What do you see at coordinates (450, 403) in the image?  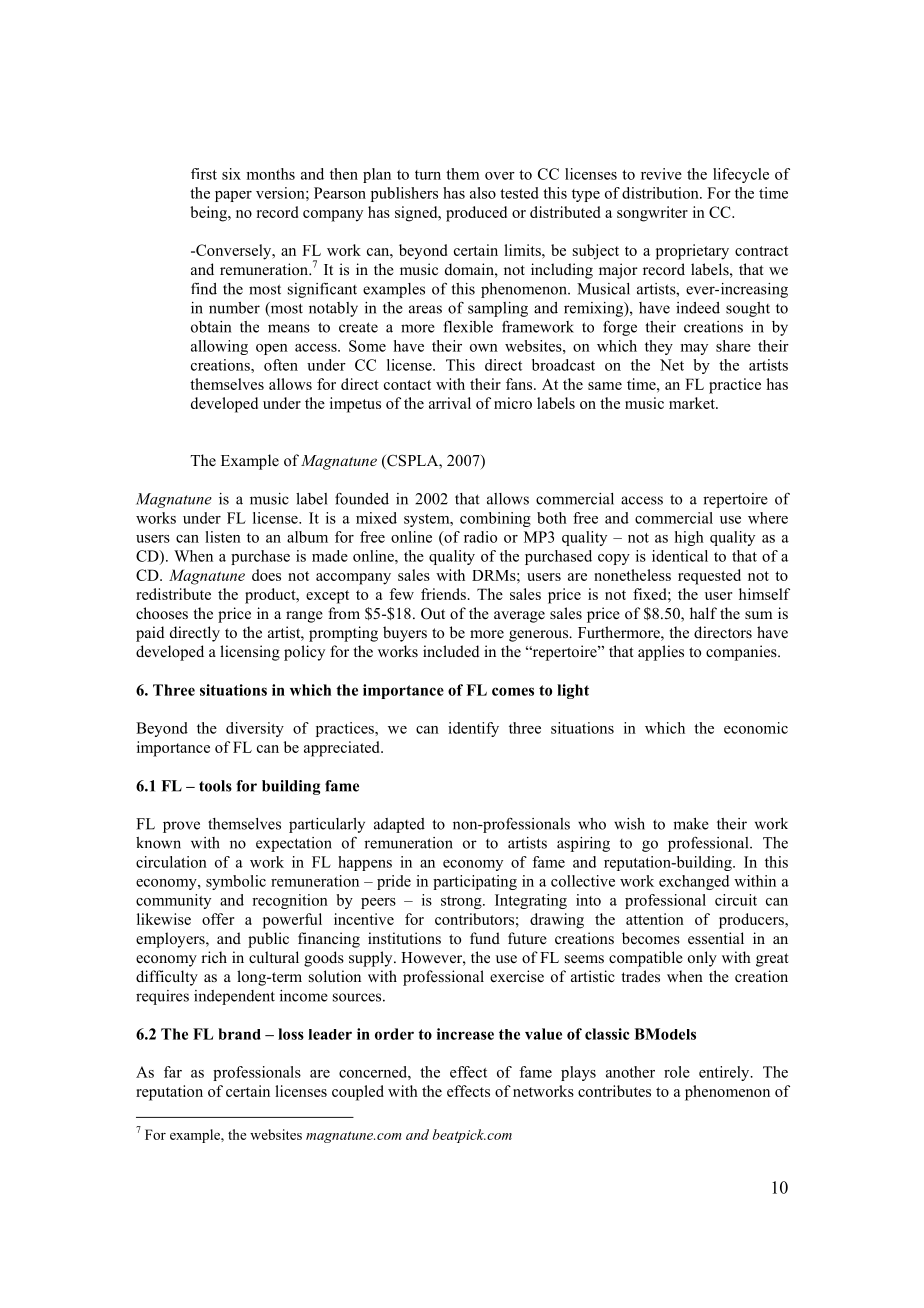 I see `arrival` at bounding box center [450, 403].
